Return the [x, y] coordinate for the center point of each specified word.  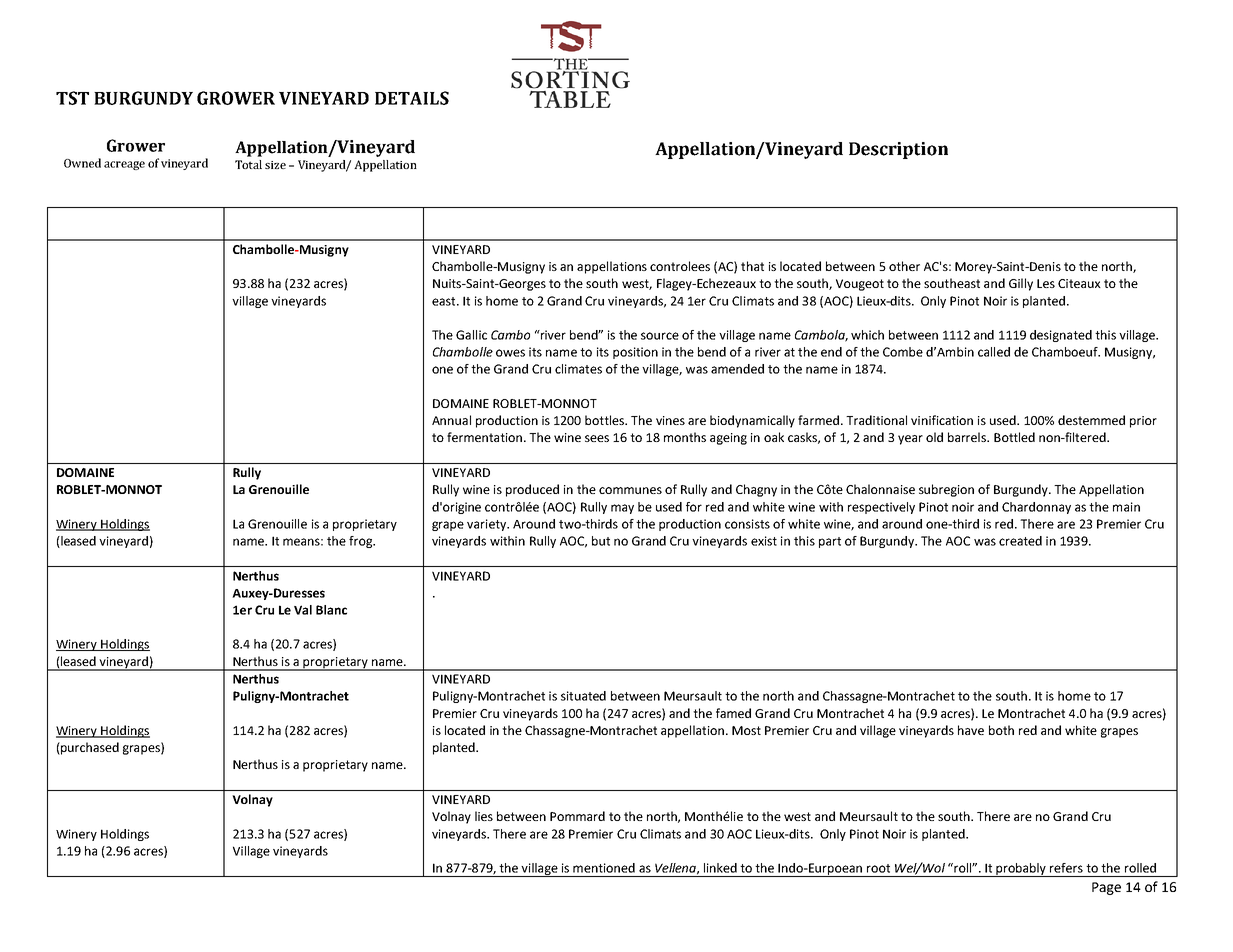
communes [630, 490]
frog [362, 542]
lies [484, 816]
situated [583, 696]
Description [898, 150]
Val [303, 610]
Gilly [1021, 284]
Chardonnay [1036, 508]
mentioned [604, 868]
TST [72, 98]
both [1001, 730]
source [660, 336]
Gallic [471, 335]
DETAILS [412, 98]
